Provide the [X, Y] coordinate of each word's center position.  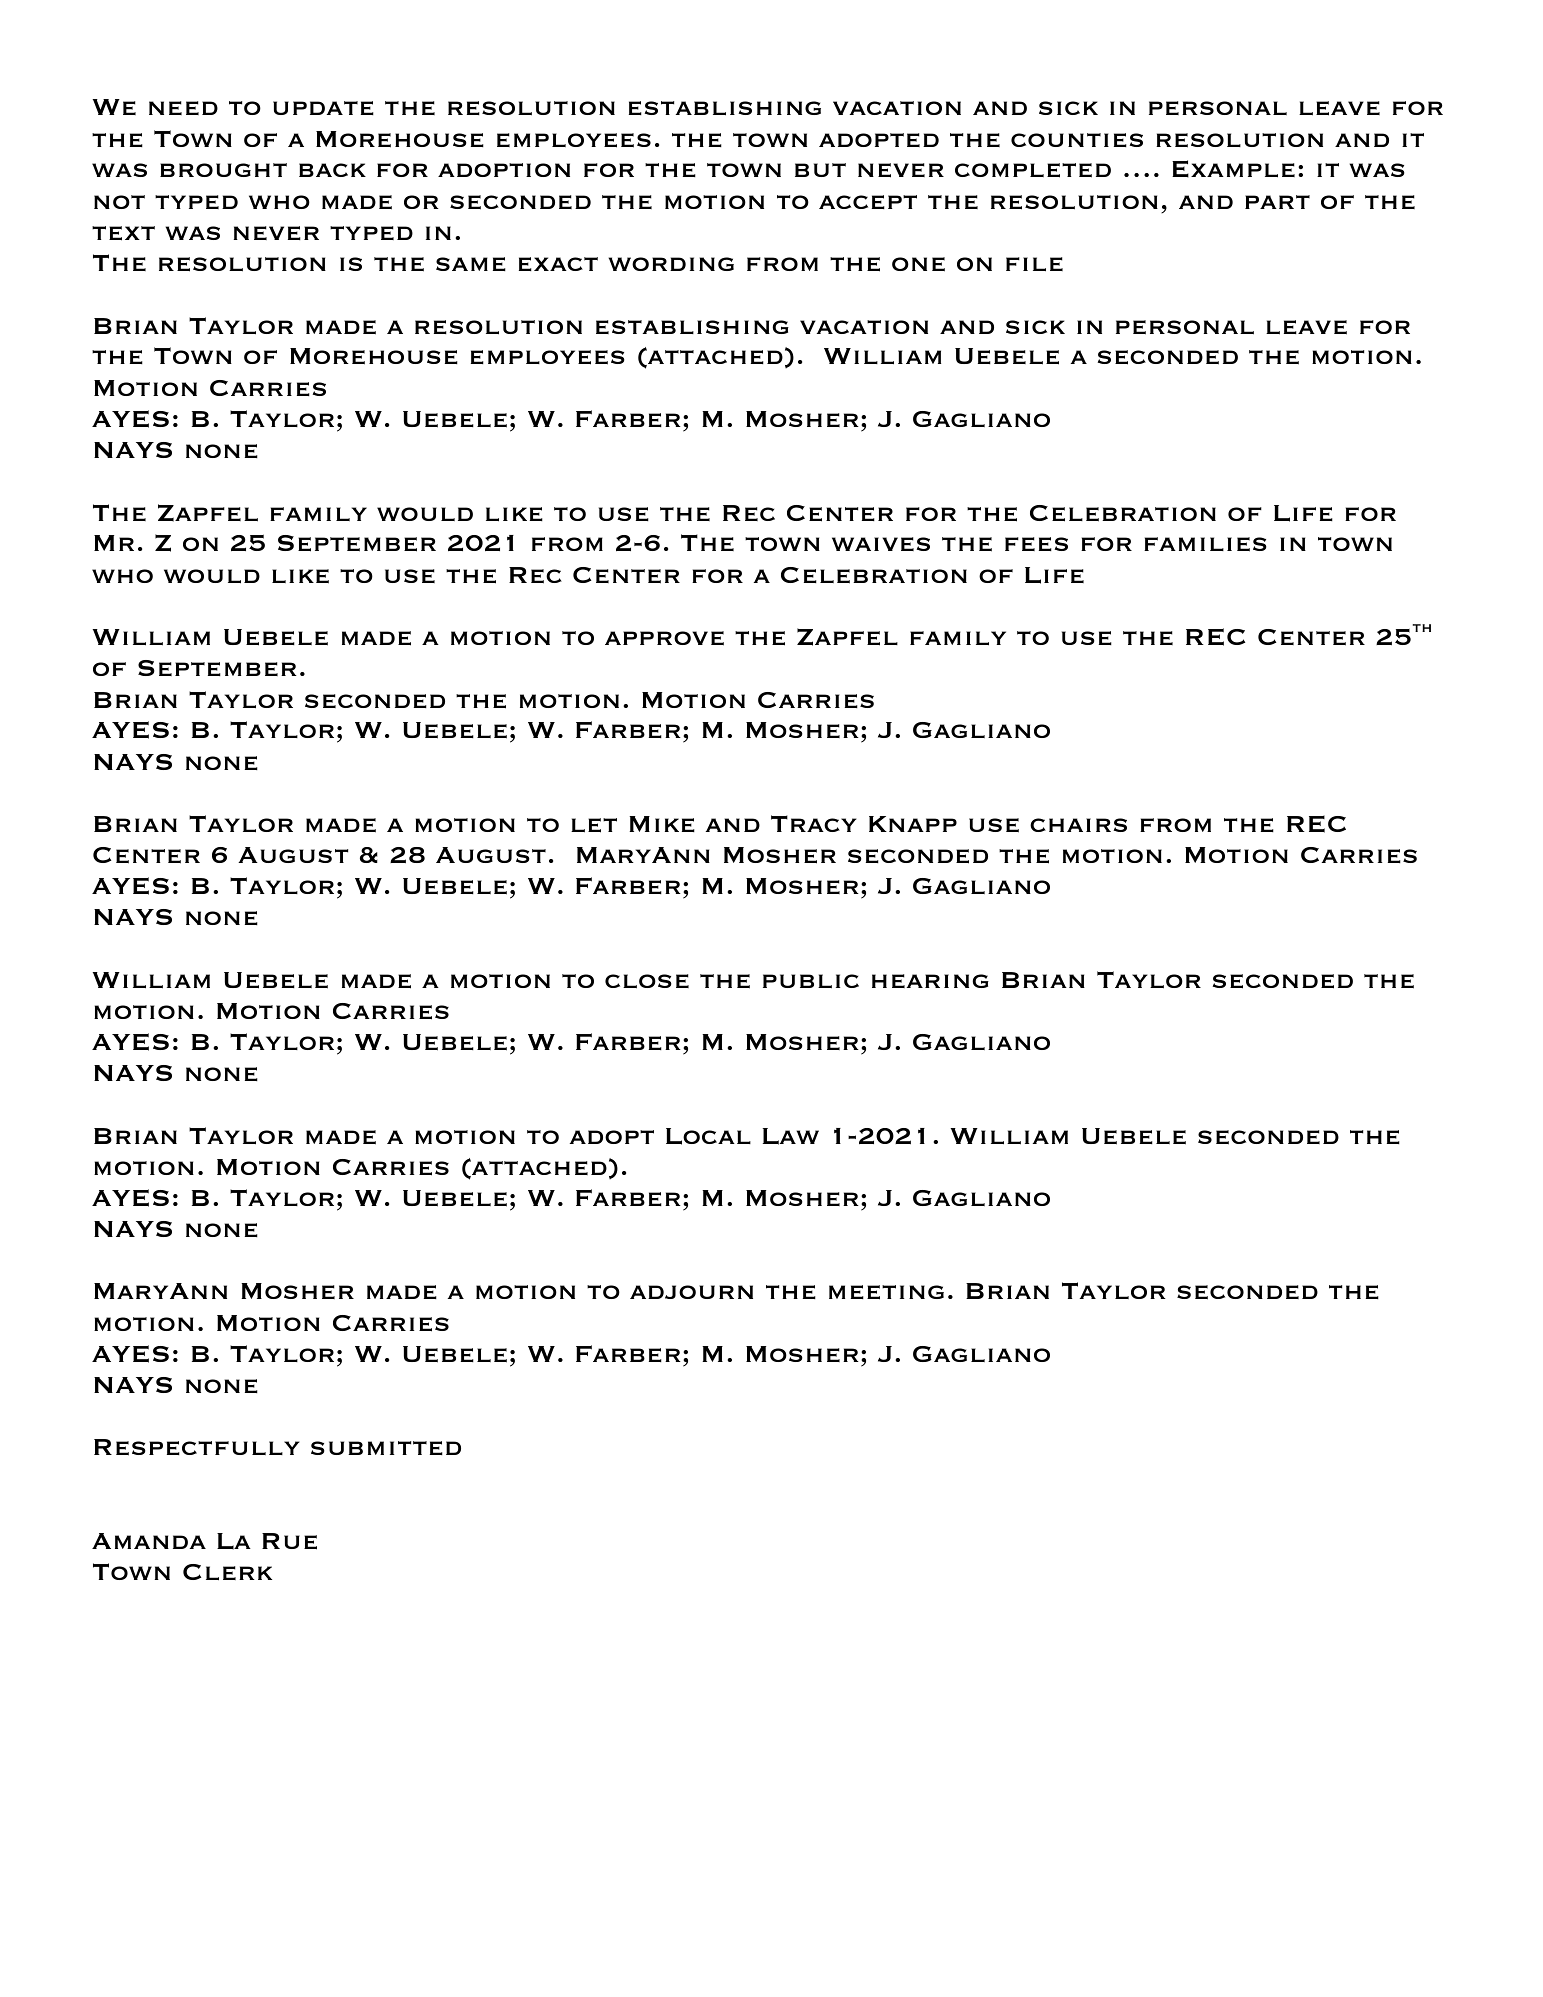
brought [223, 170]
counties [1077, 140]
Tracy [813, 823]
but [820, 170]
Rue [289, 1541]
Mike [662, 824]
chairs [1078, 825]
